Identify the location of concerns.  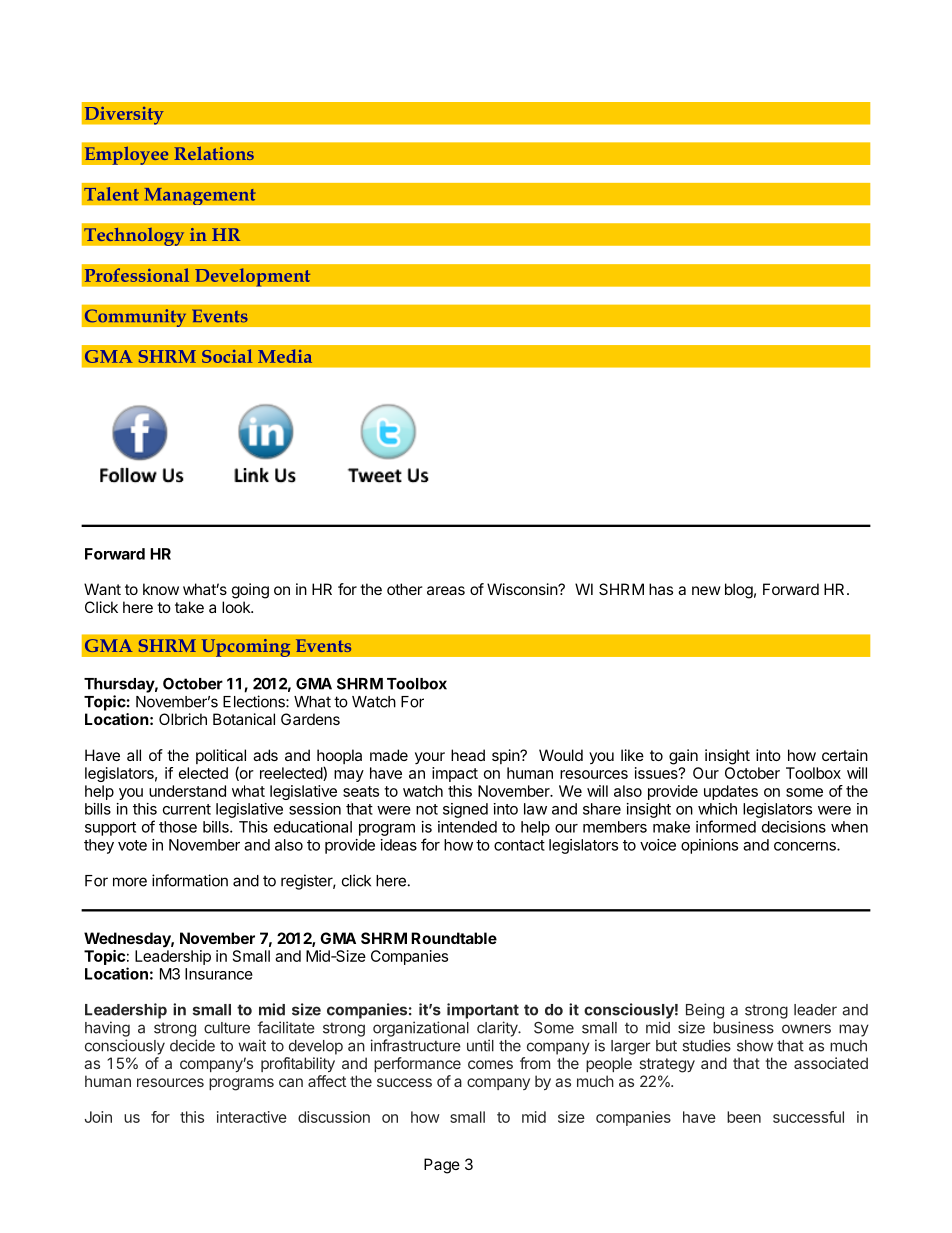
(806, 846).
